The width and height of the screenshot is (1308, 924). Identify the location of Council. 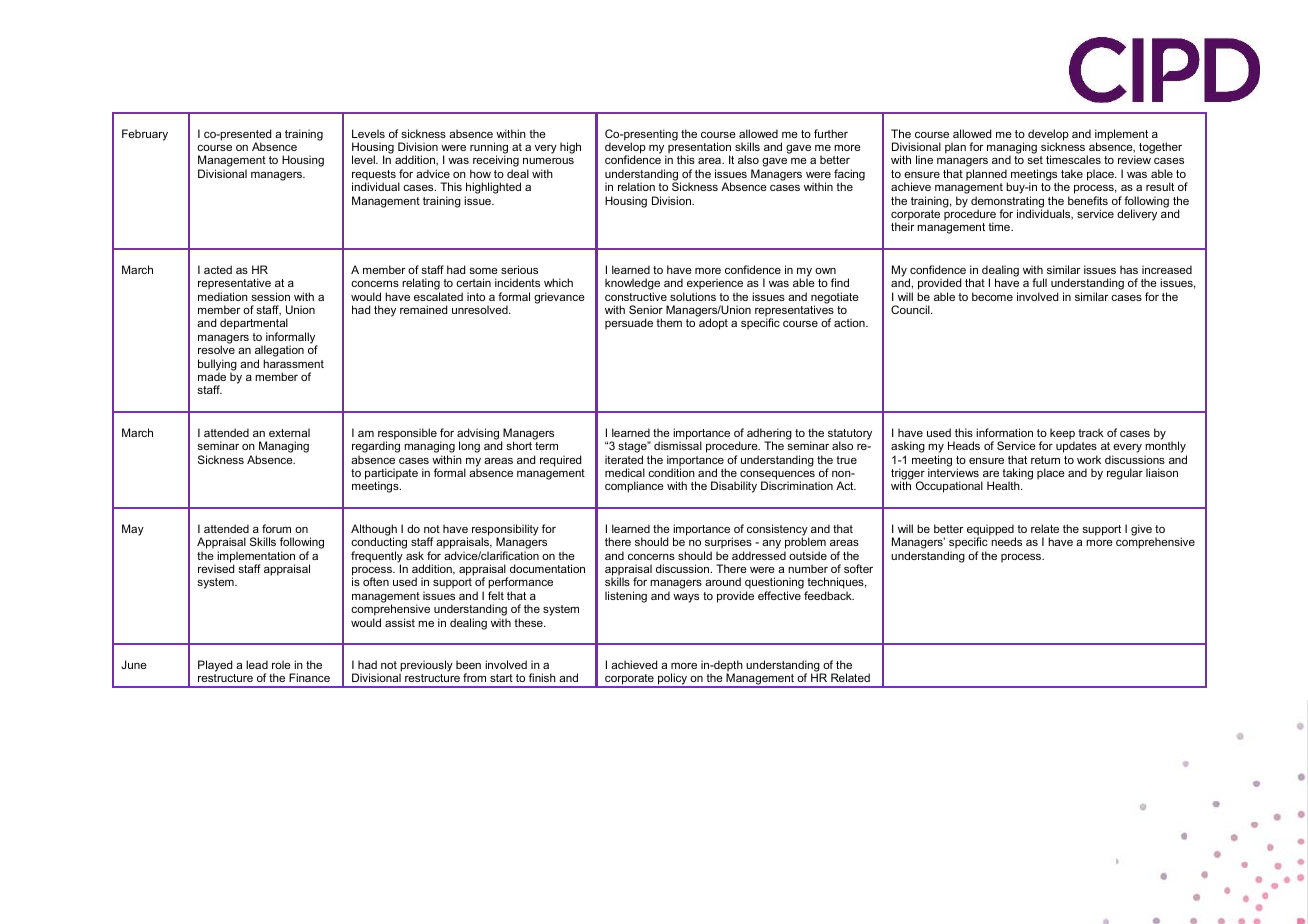
(911, 309).
